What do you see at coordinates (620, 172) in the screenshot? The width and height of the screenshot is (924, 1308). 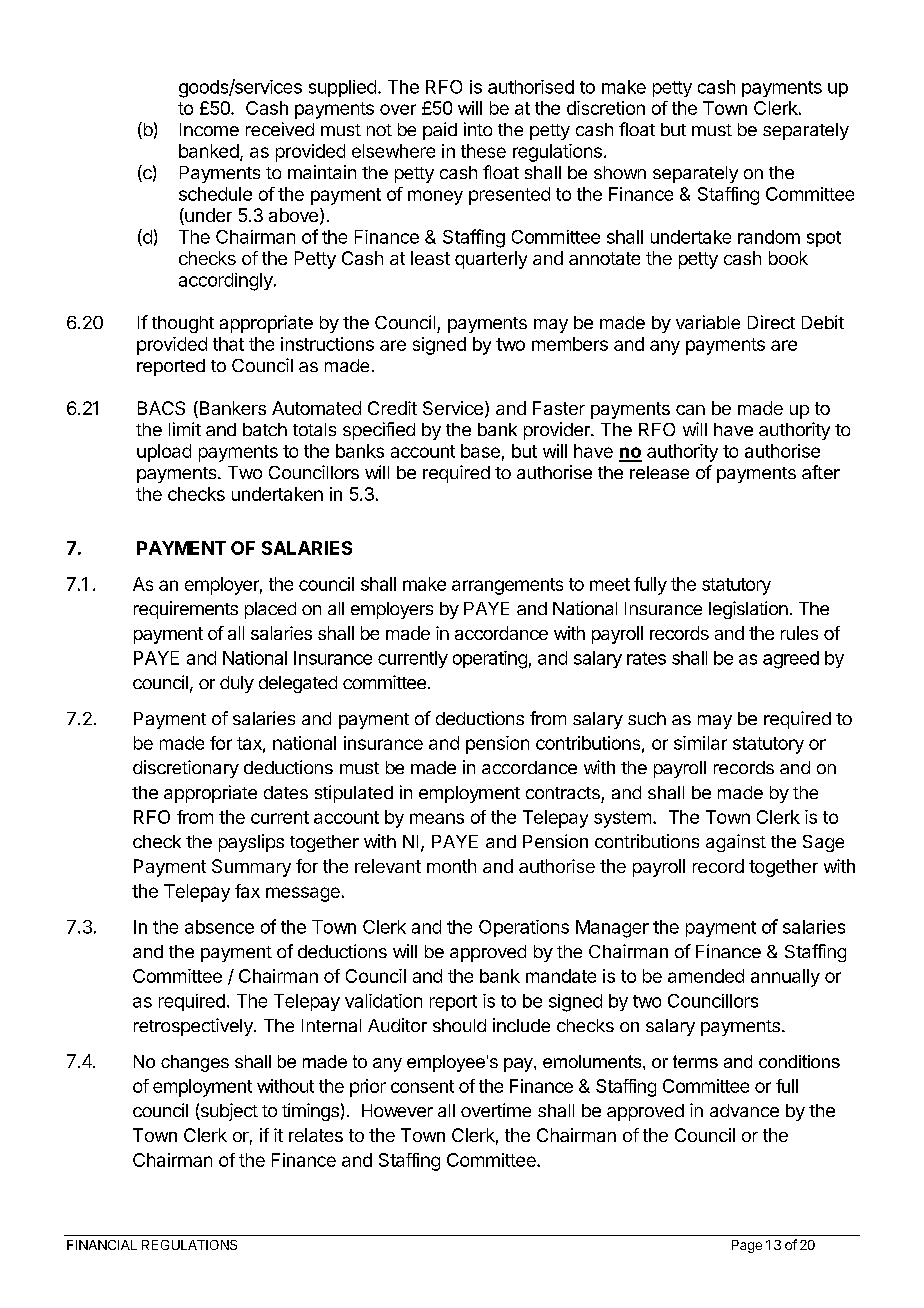 I see `shown` at bounding box center [620, 172].
